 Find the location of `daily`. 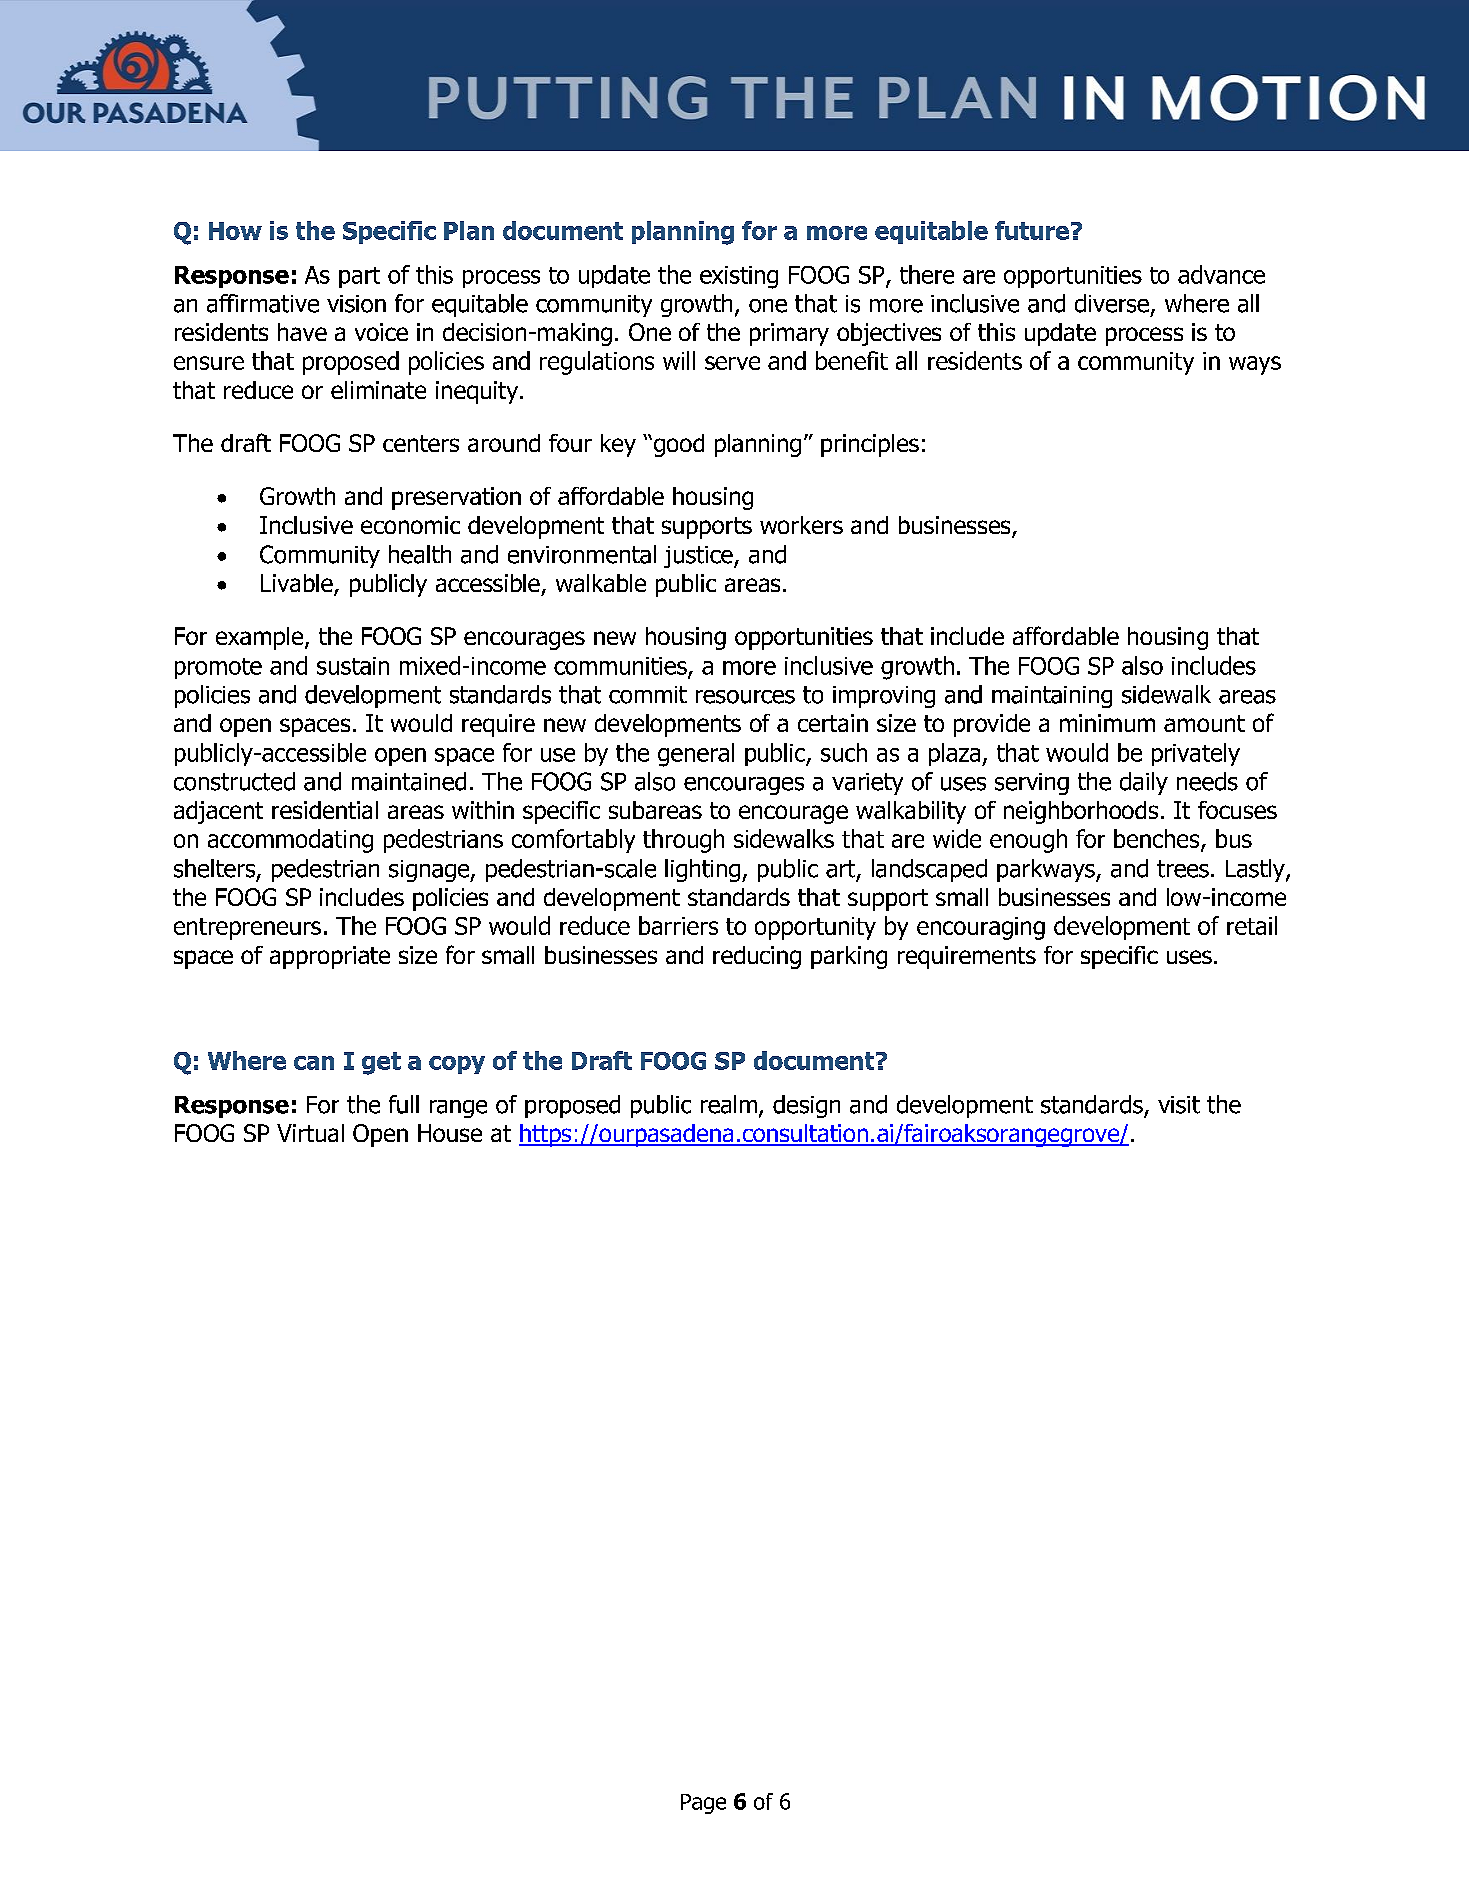

daily is located at coordinates (1144, 783).
